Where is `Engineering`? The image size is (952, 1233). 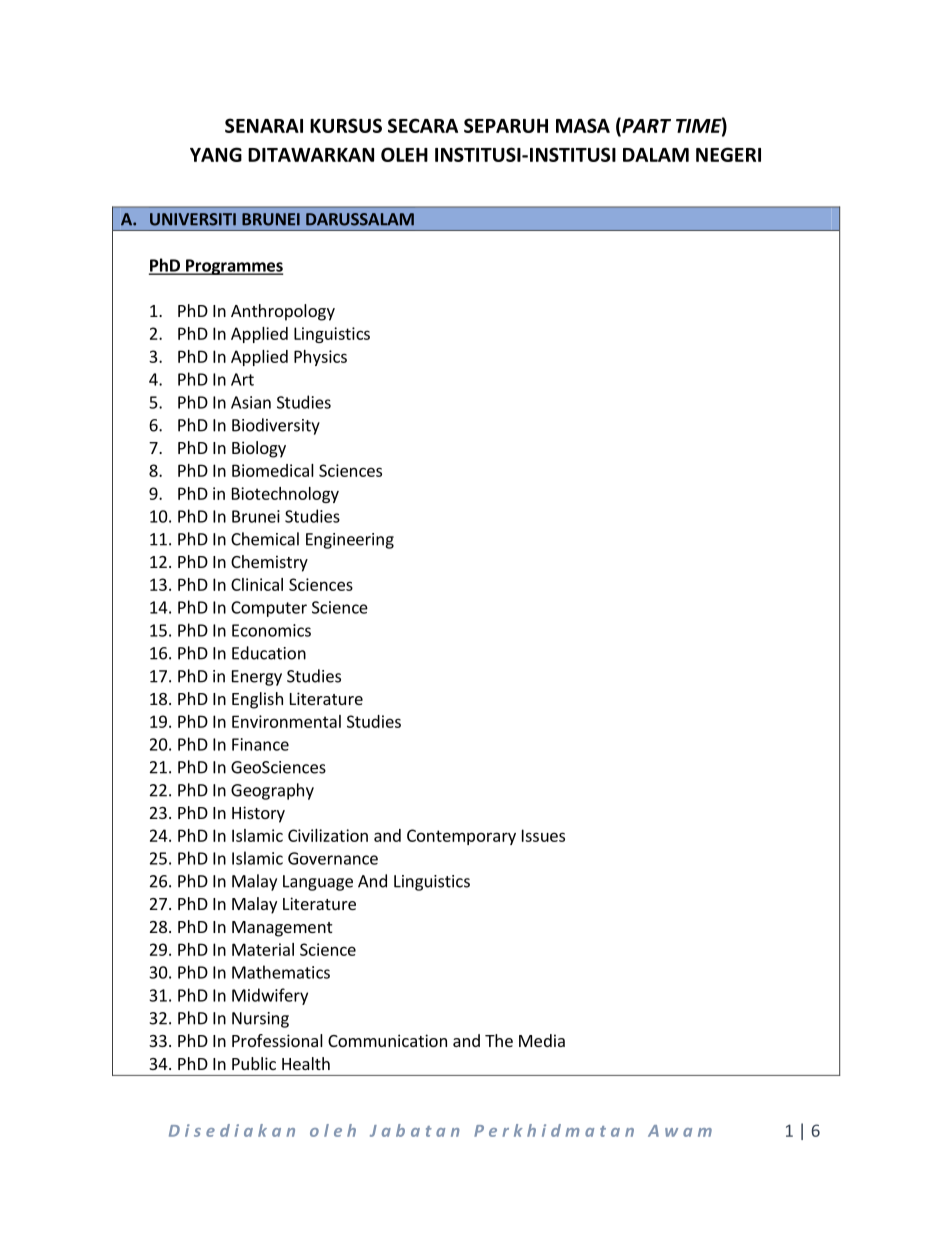 Engineering is located at coordinates (350, 541).
